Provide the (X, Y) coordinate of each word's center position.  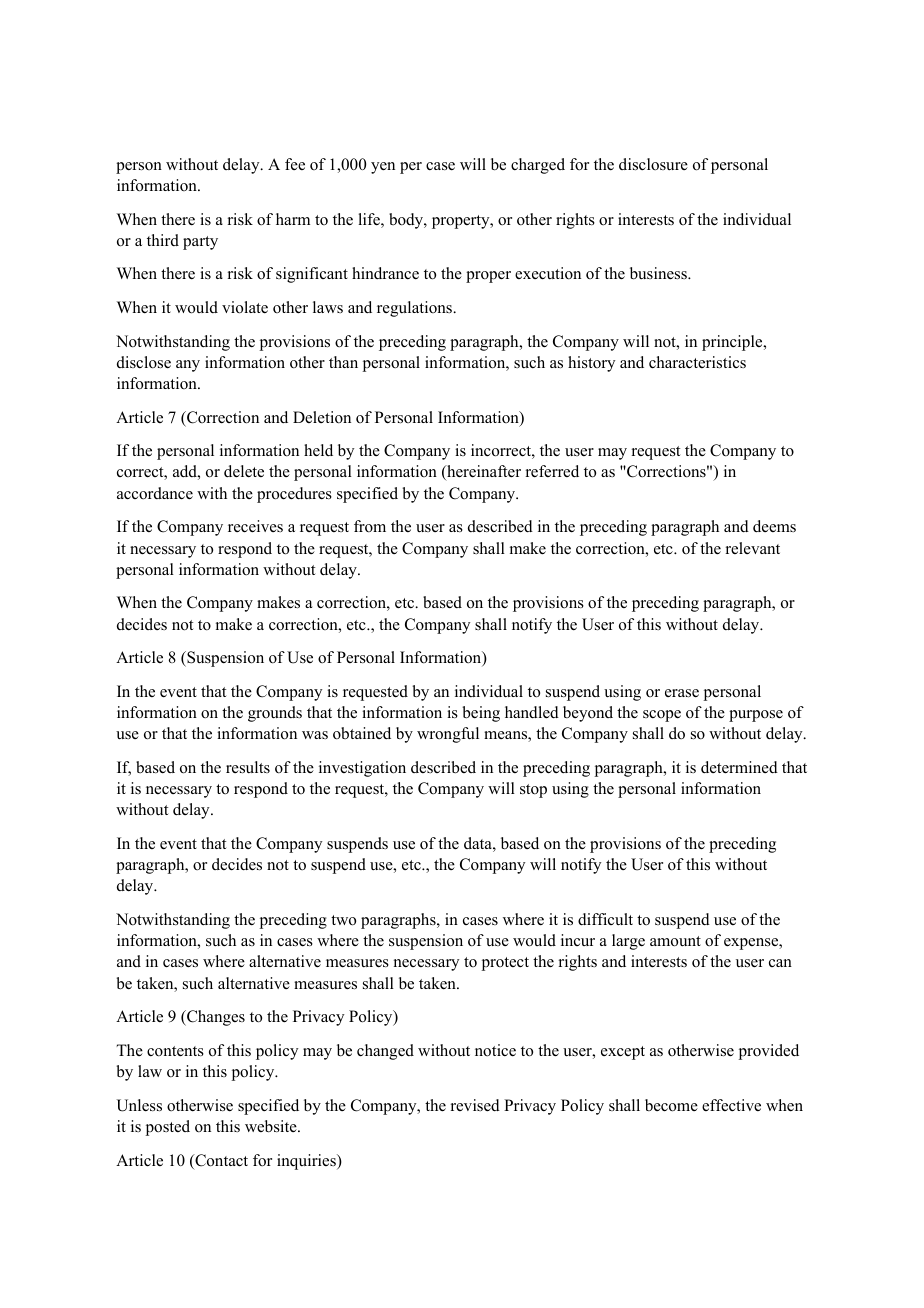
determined (739, 767)
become (671, 1105)
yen (383, 168)
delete (244, 471)
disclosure (653, 164)
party (200, 243)
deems (774, 526)
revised (475, 1105)
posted (168, 1128)
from (370, 526)
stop (533, 791)
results (248, 767)
